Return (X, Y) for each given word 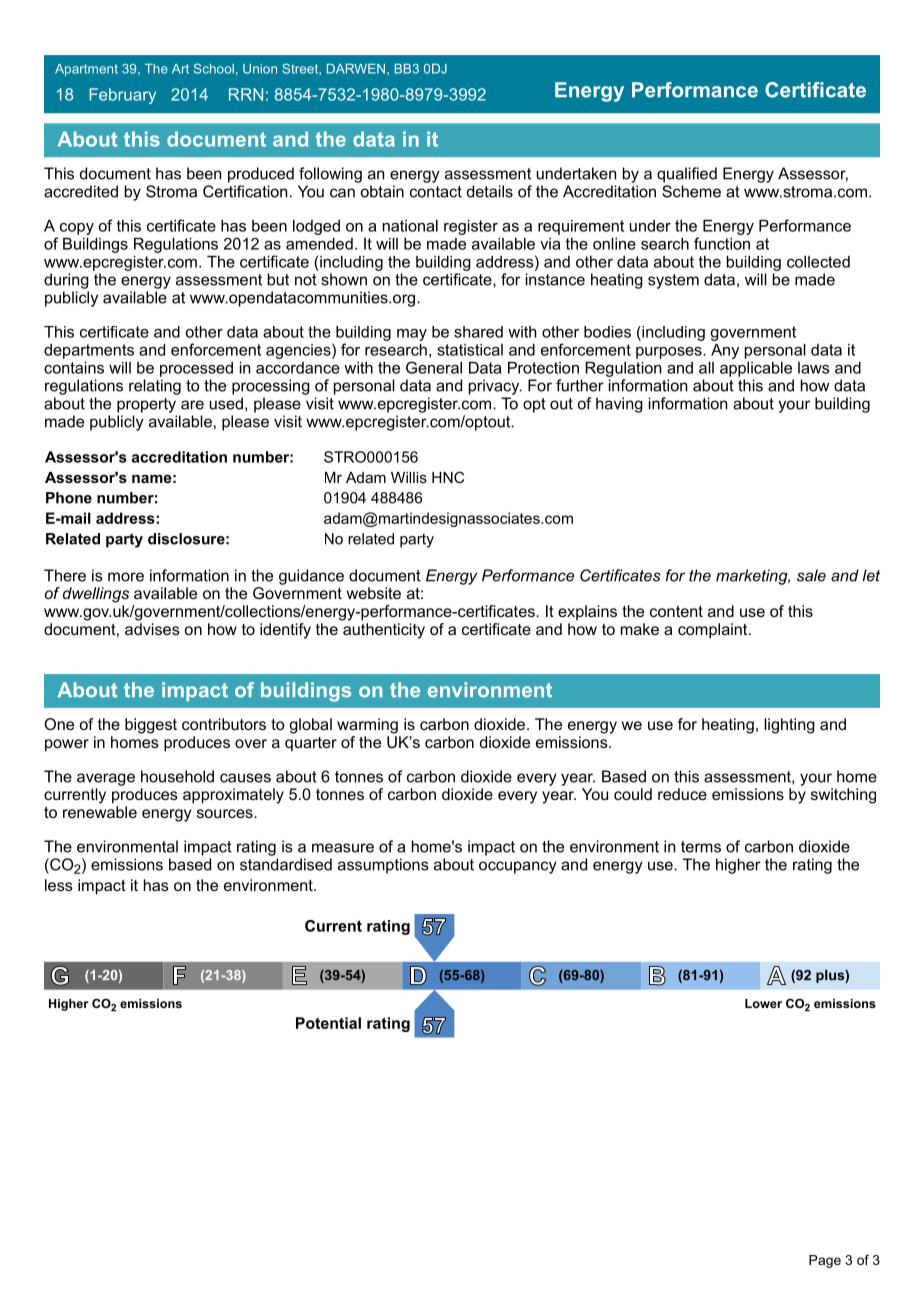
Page (825, 1261)
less (59, 885)
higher (738, 866)
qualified (687, 175)
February (122, 96)
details (490, 191)
